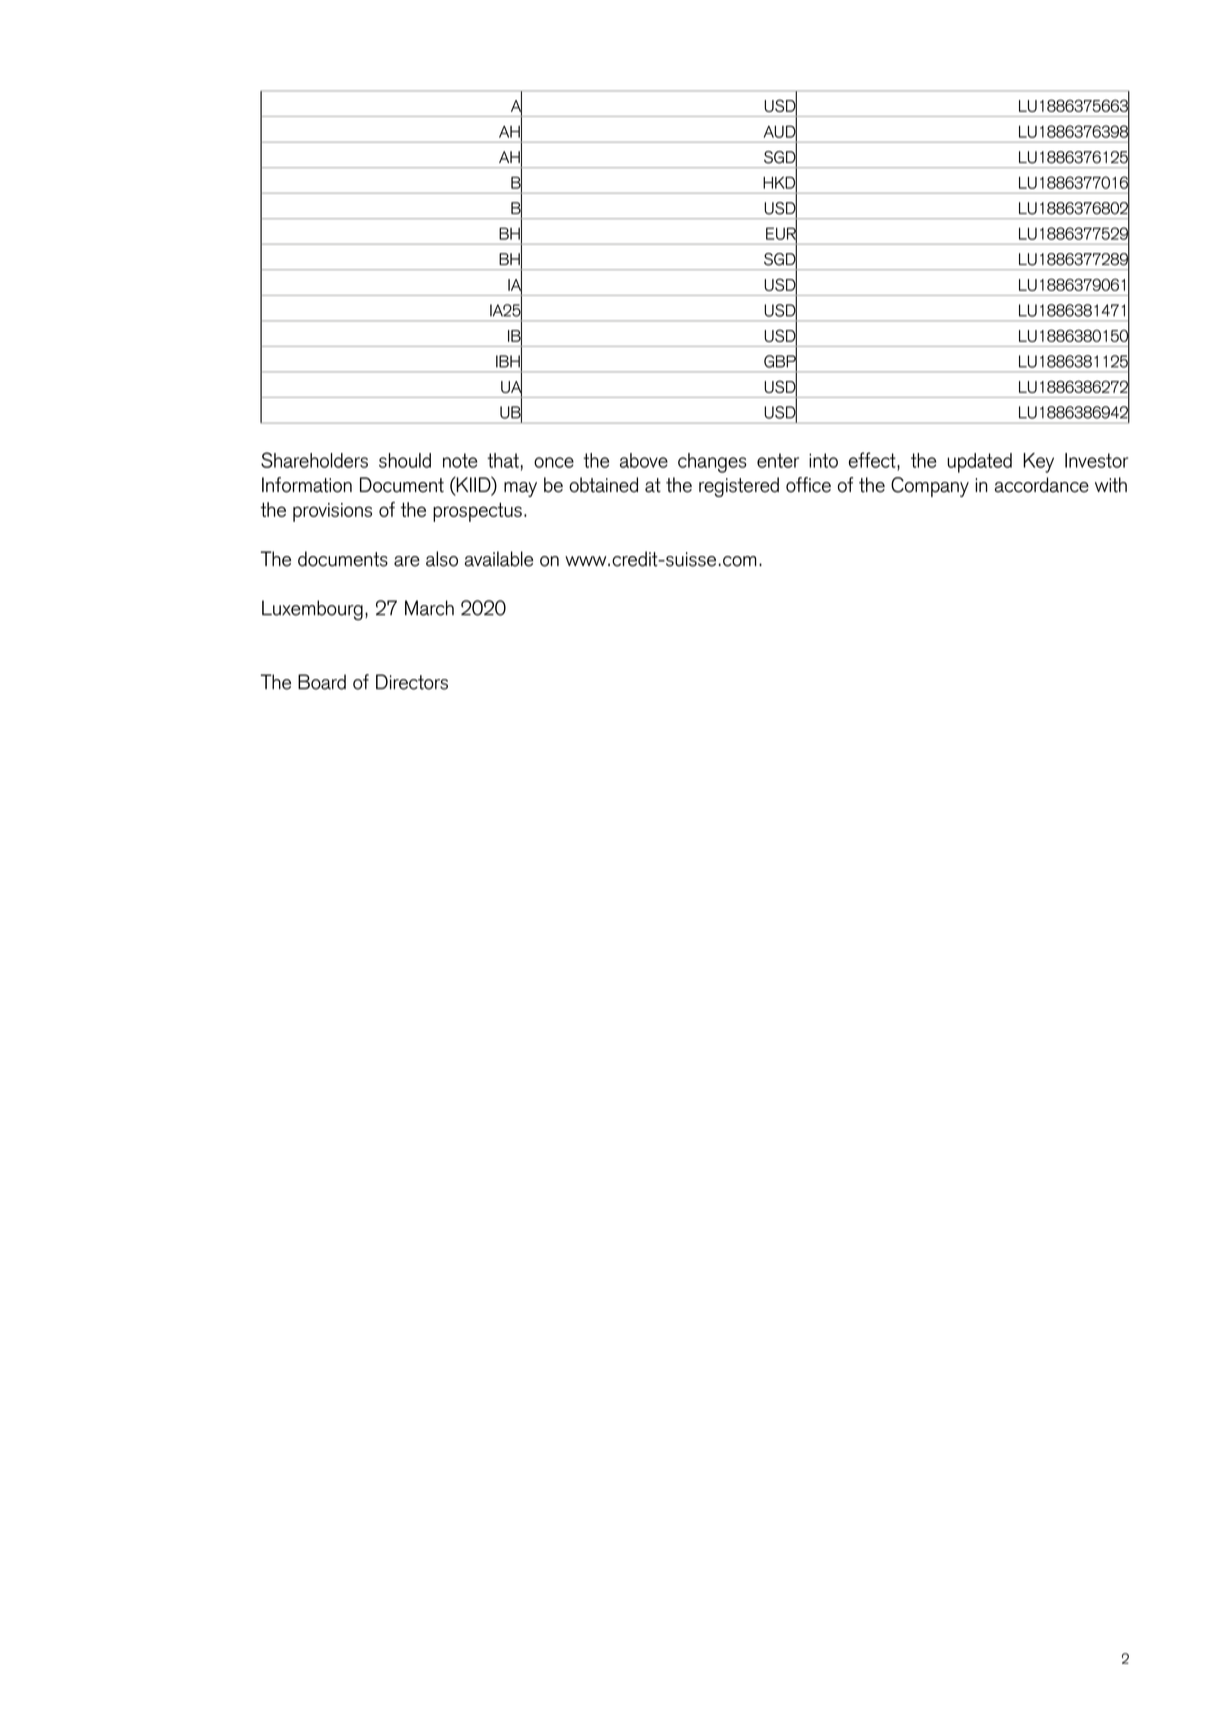 This screenshot has width=1216, height=1720. Describe the element at coordinates (1038, 463) in the screenshot. I see `Key` at that location.
